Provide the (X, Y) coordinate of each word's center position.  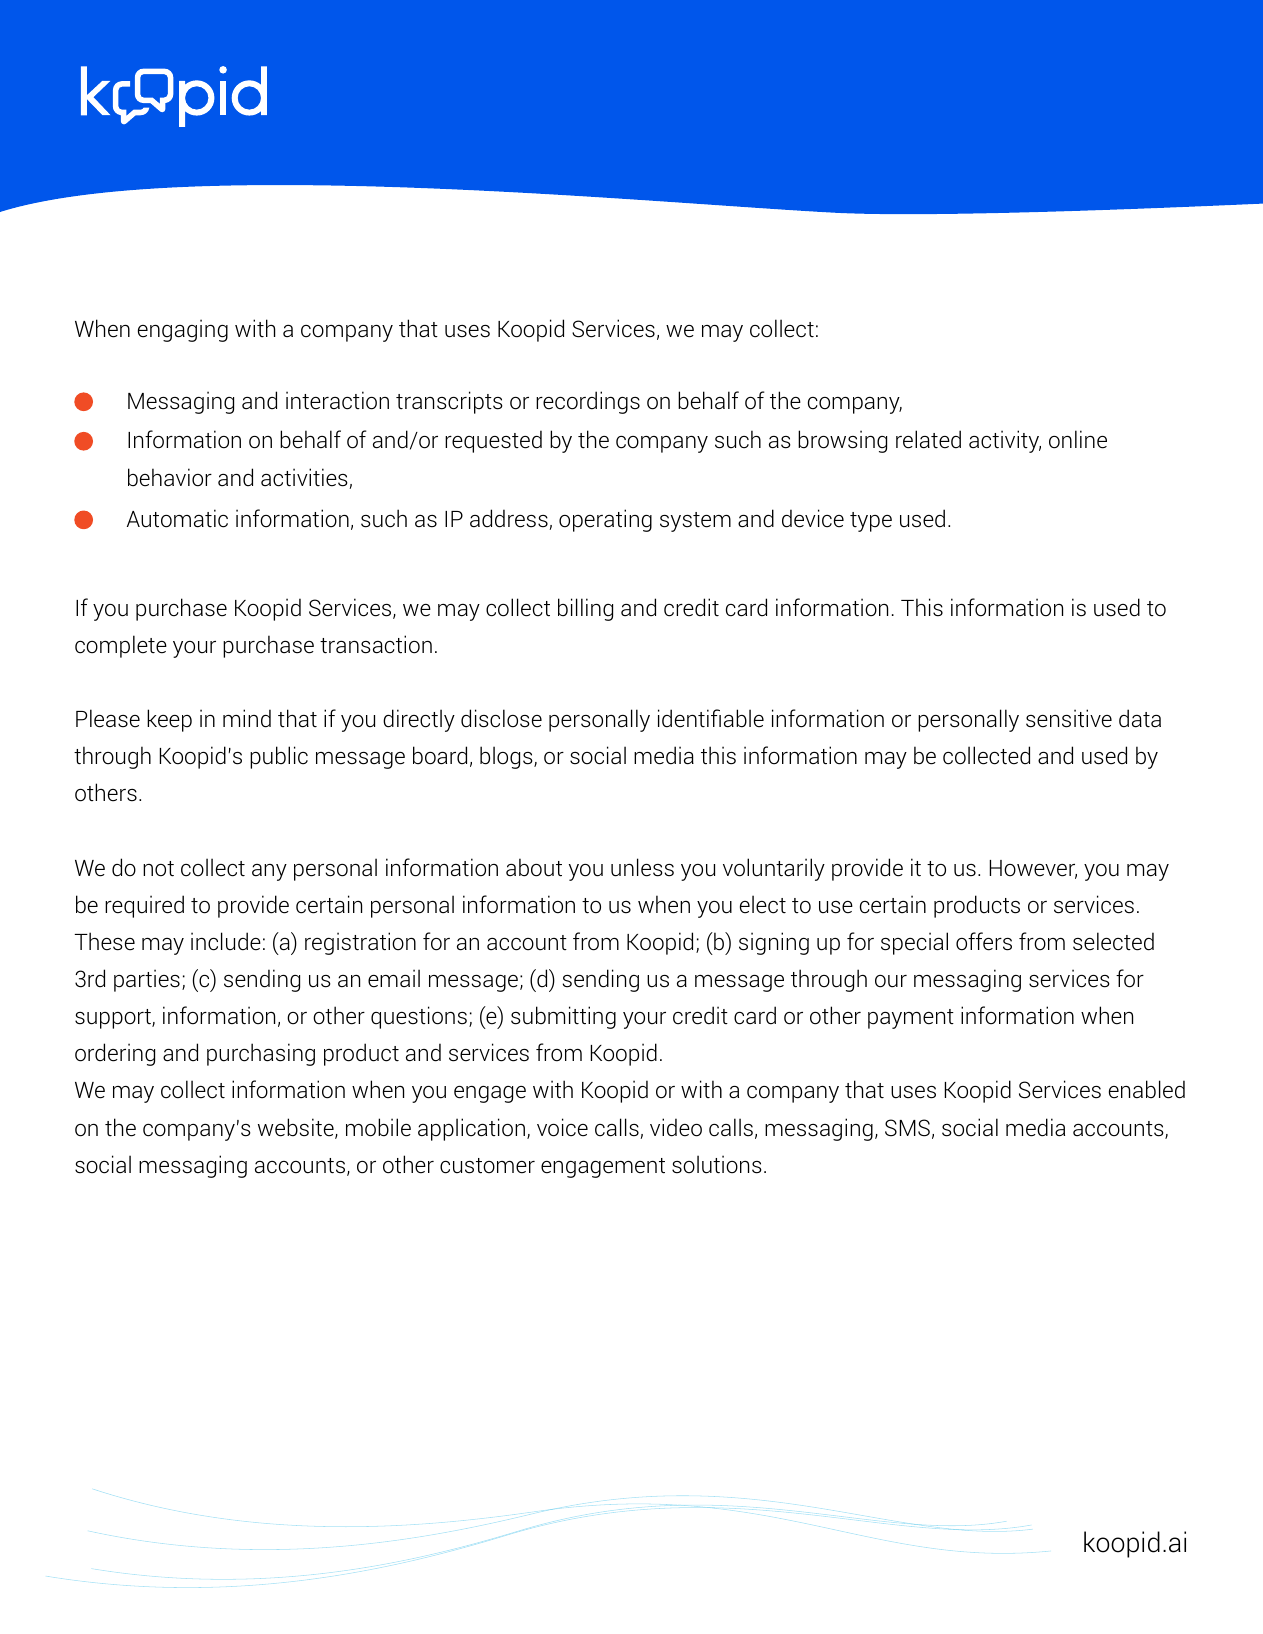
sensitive (1069, 718)
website (297, 1128)
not (158, 869)
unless (642, 867)
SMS (907, 1128)
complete (121, 646)
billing (585, 609)
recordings (588, 402)
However (1033, 869)
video (676, 1127)
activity (1005, 441)
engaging (183, 330)
